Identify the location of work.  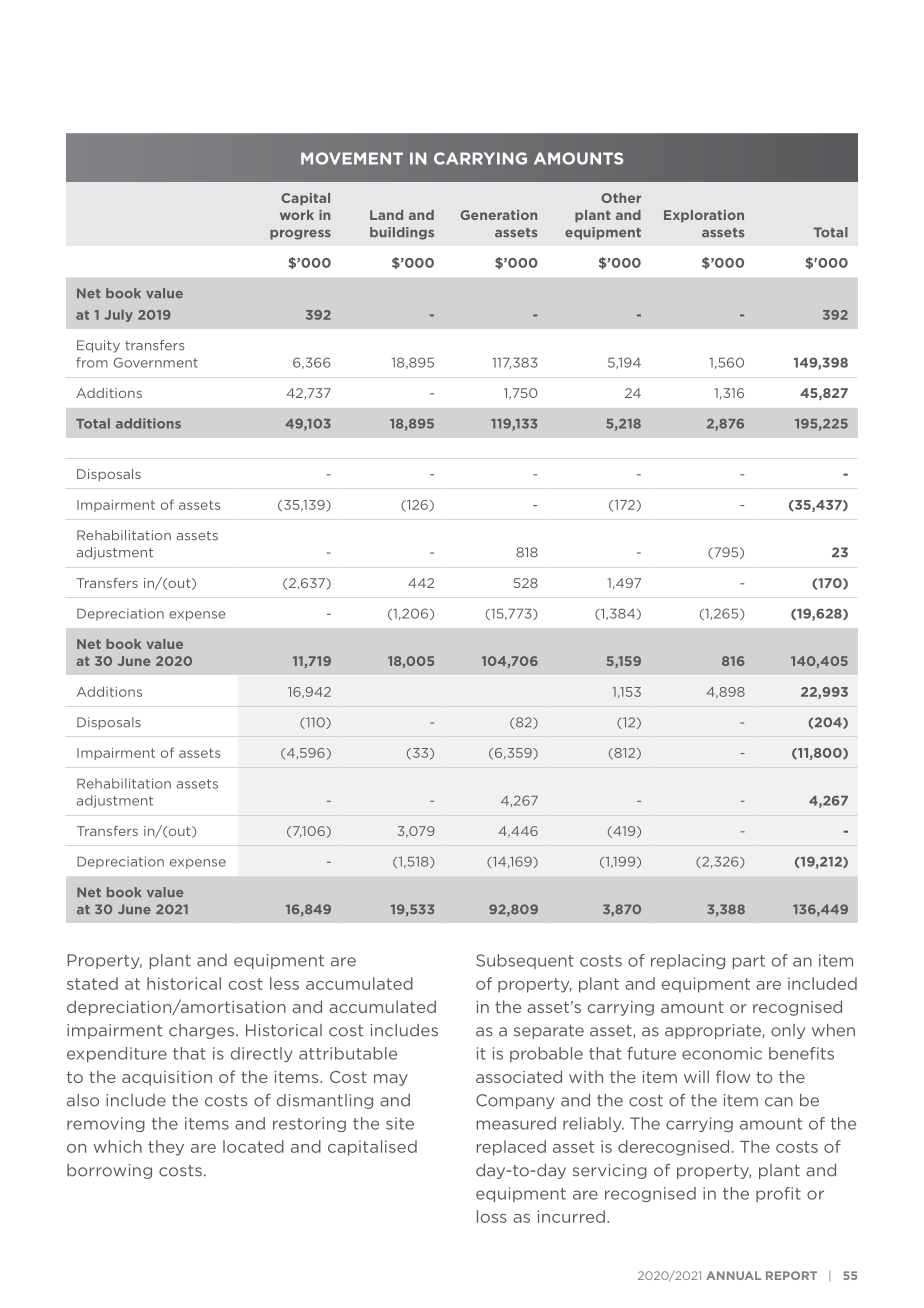
(297, 215).
